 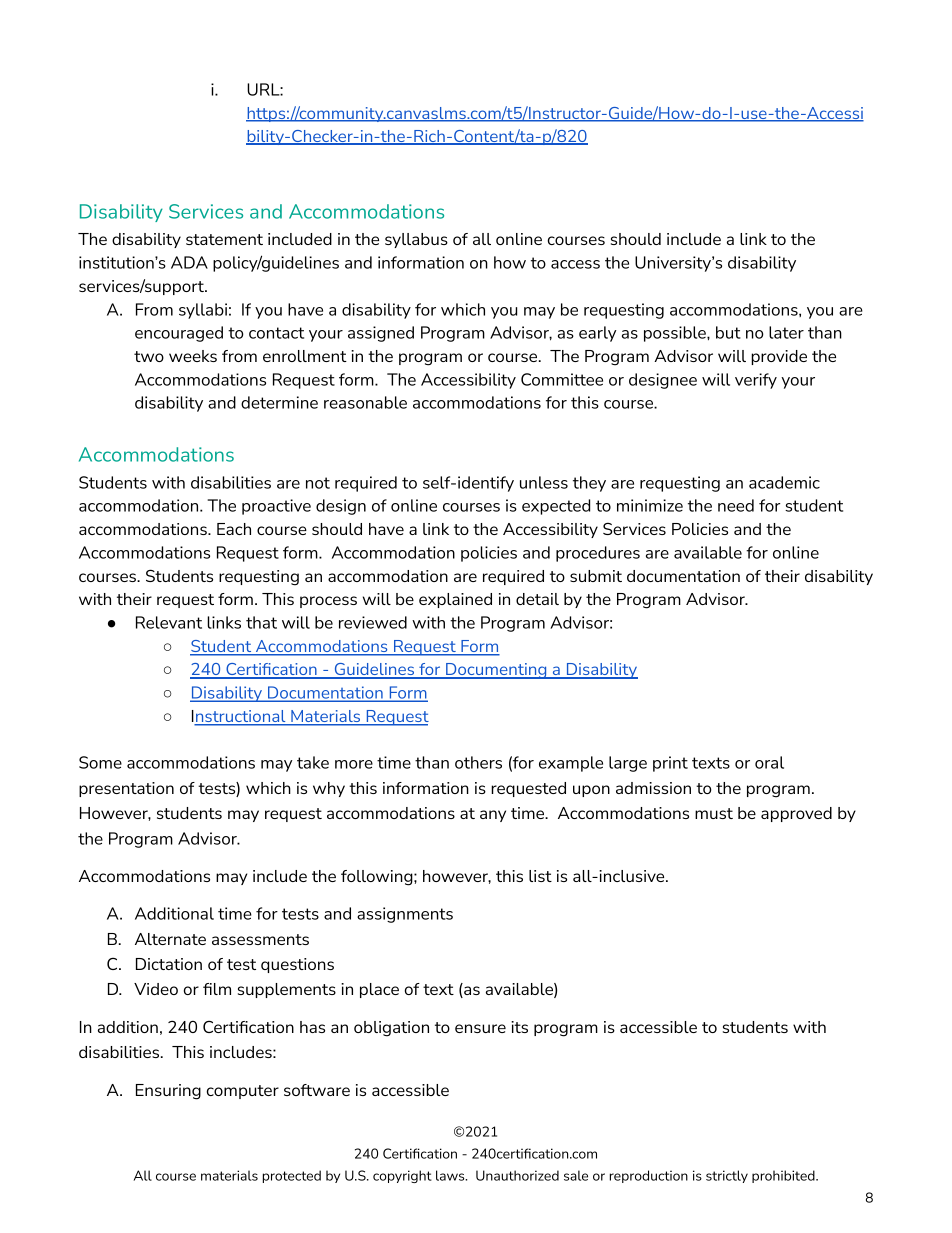 I want to click on syllabus, so click(x=416, y=240).
